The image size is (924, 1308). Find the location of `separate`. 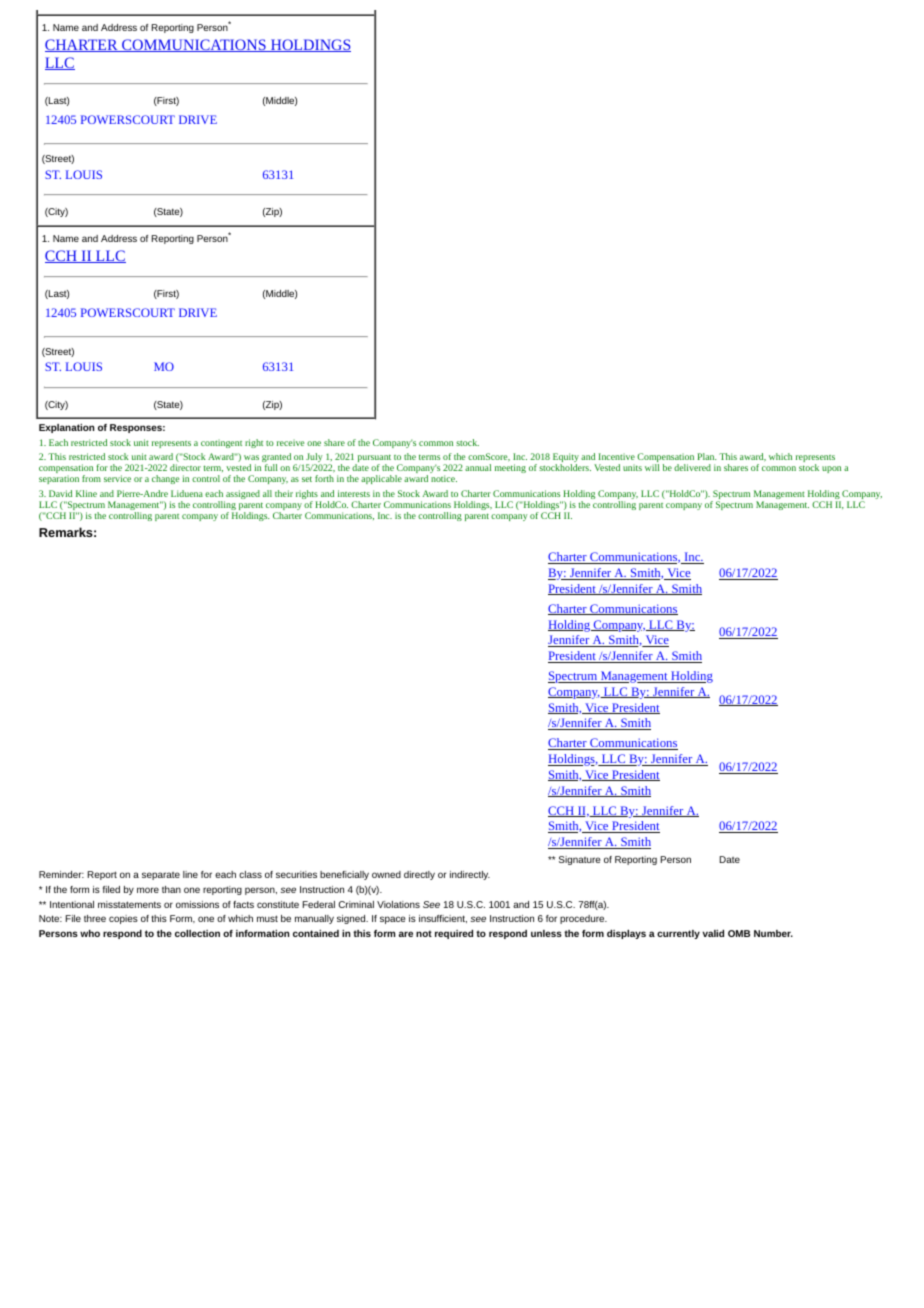

separate is located at coordinates (161, 876).
